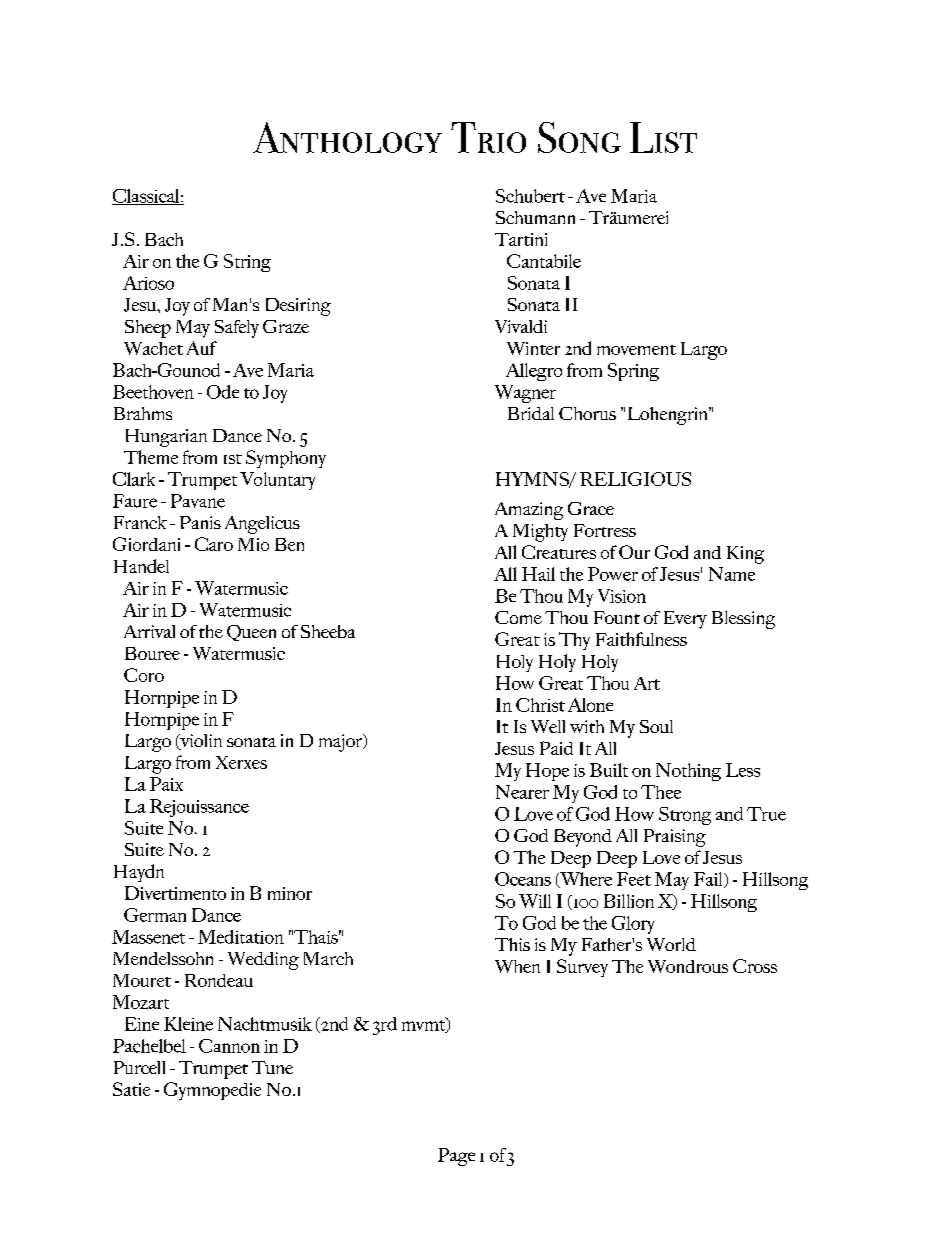  What do you see at coordinates (529, 511) in the page?
I see `Amazing` at bounding box center [529, 511].
